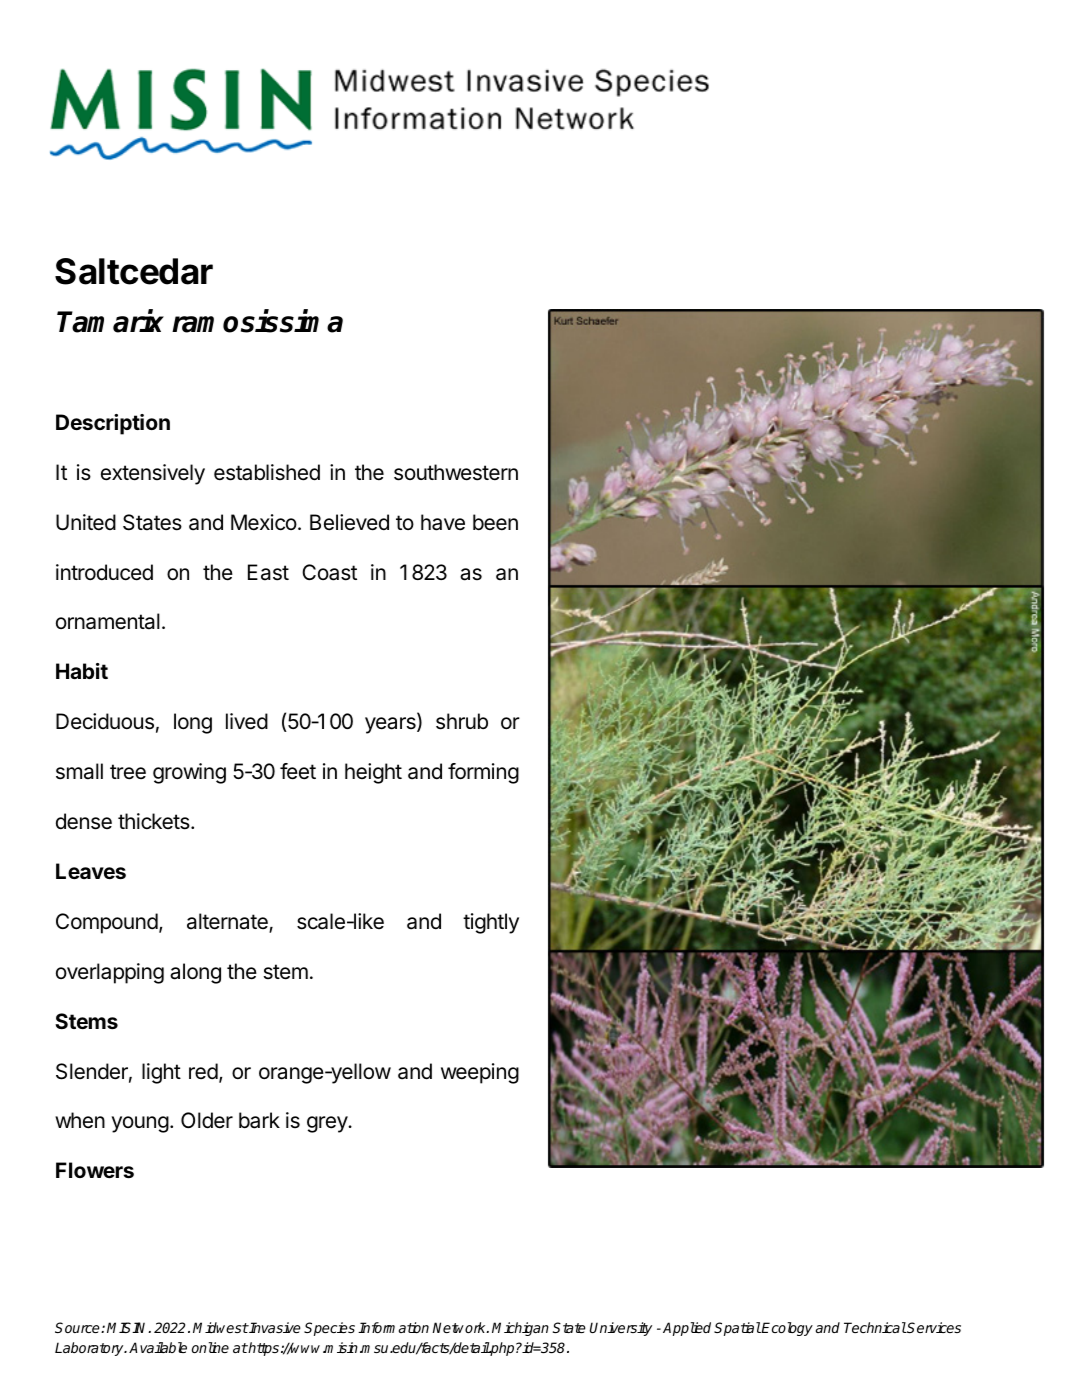  What do you see at coordinates (491, 923) in the image?
I see `tightly` at bounding box center [491, 923].
